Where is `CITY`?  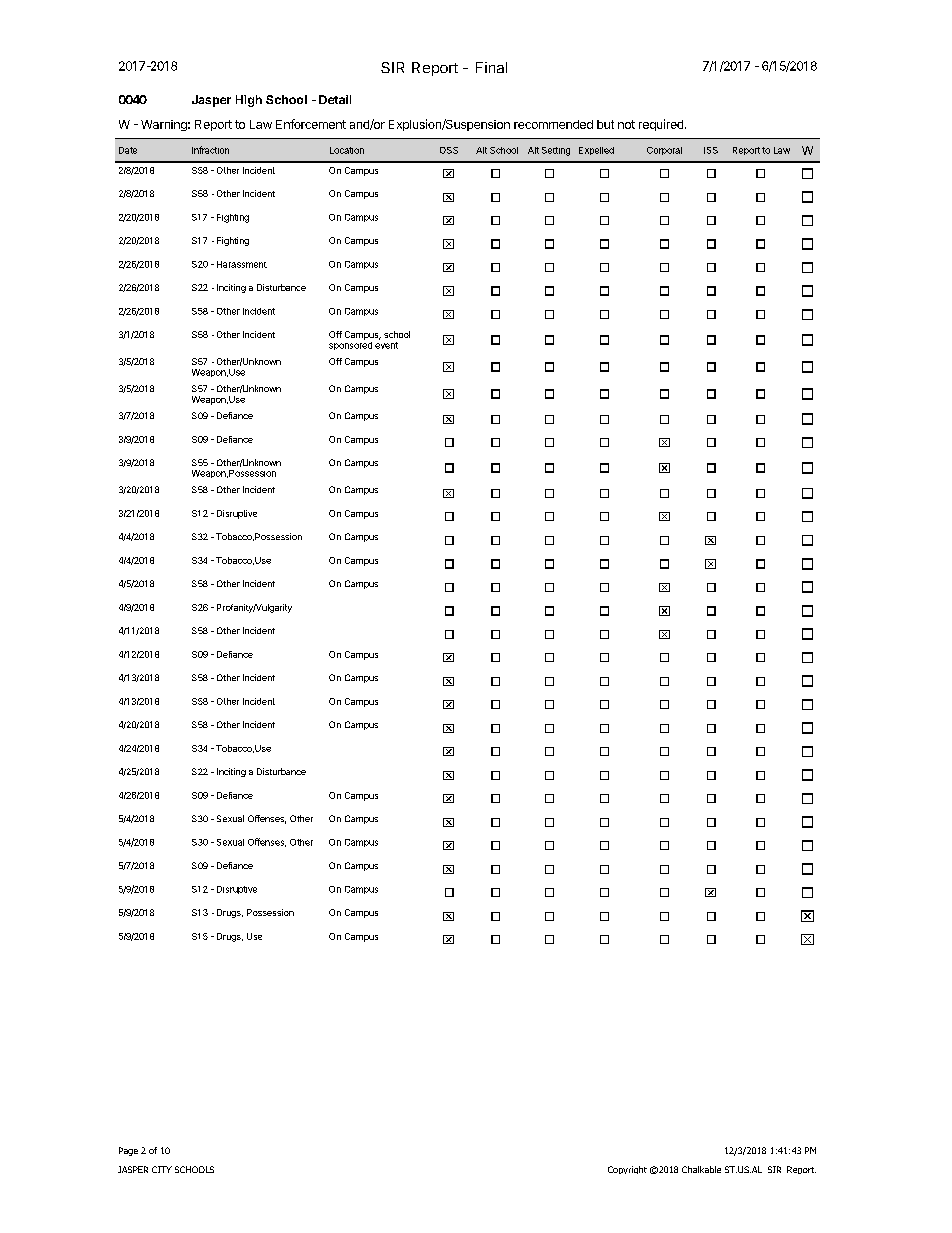
CITY is located at coordinates (162, 1169).
